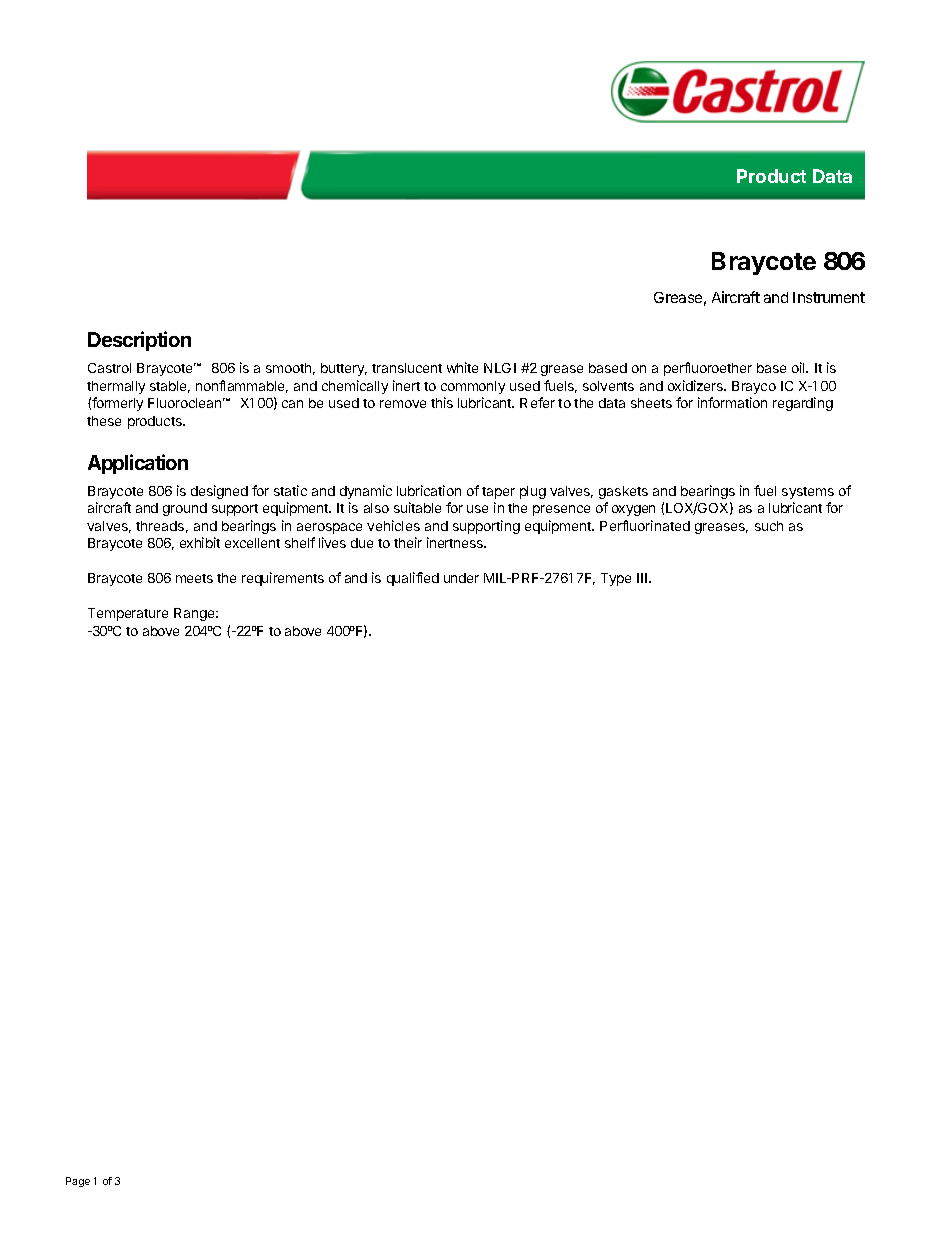 This image has width=952, height=1233. Describe the element at coordinates (128, 614) in the image. I see `Temperature` at that location.
